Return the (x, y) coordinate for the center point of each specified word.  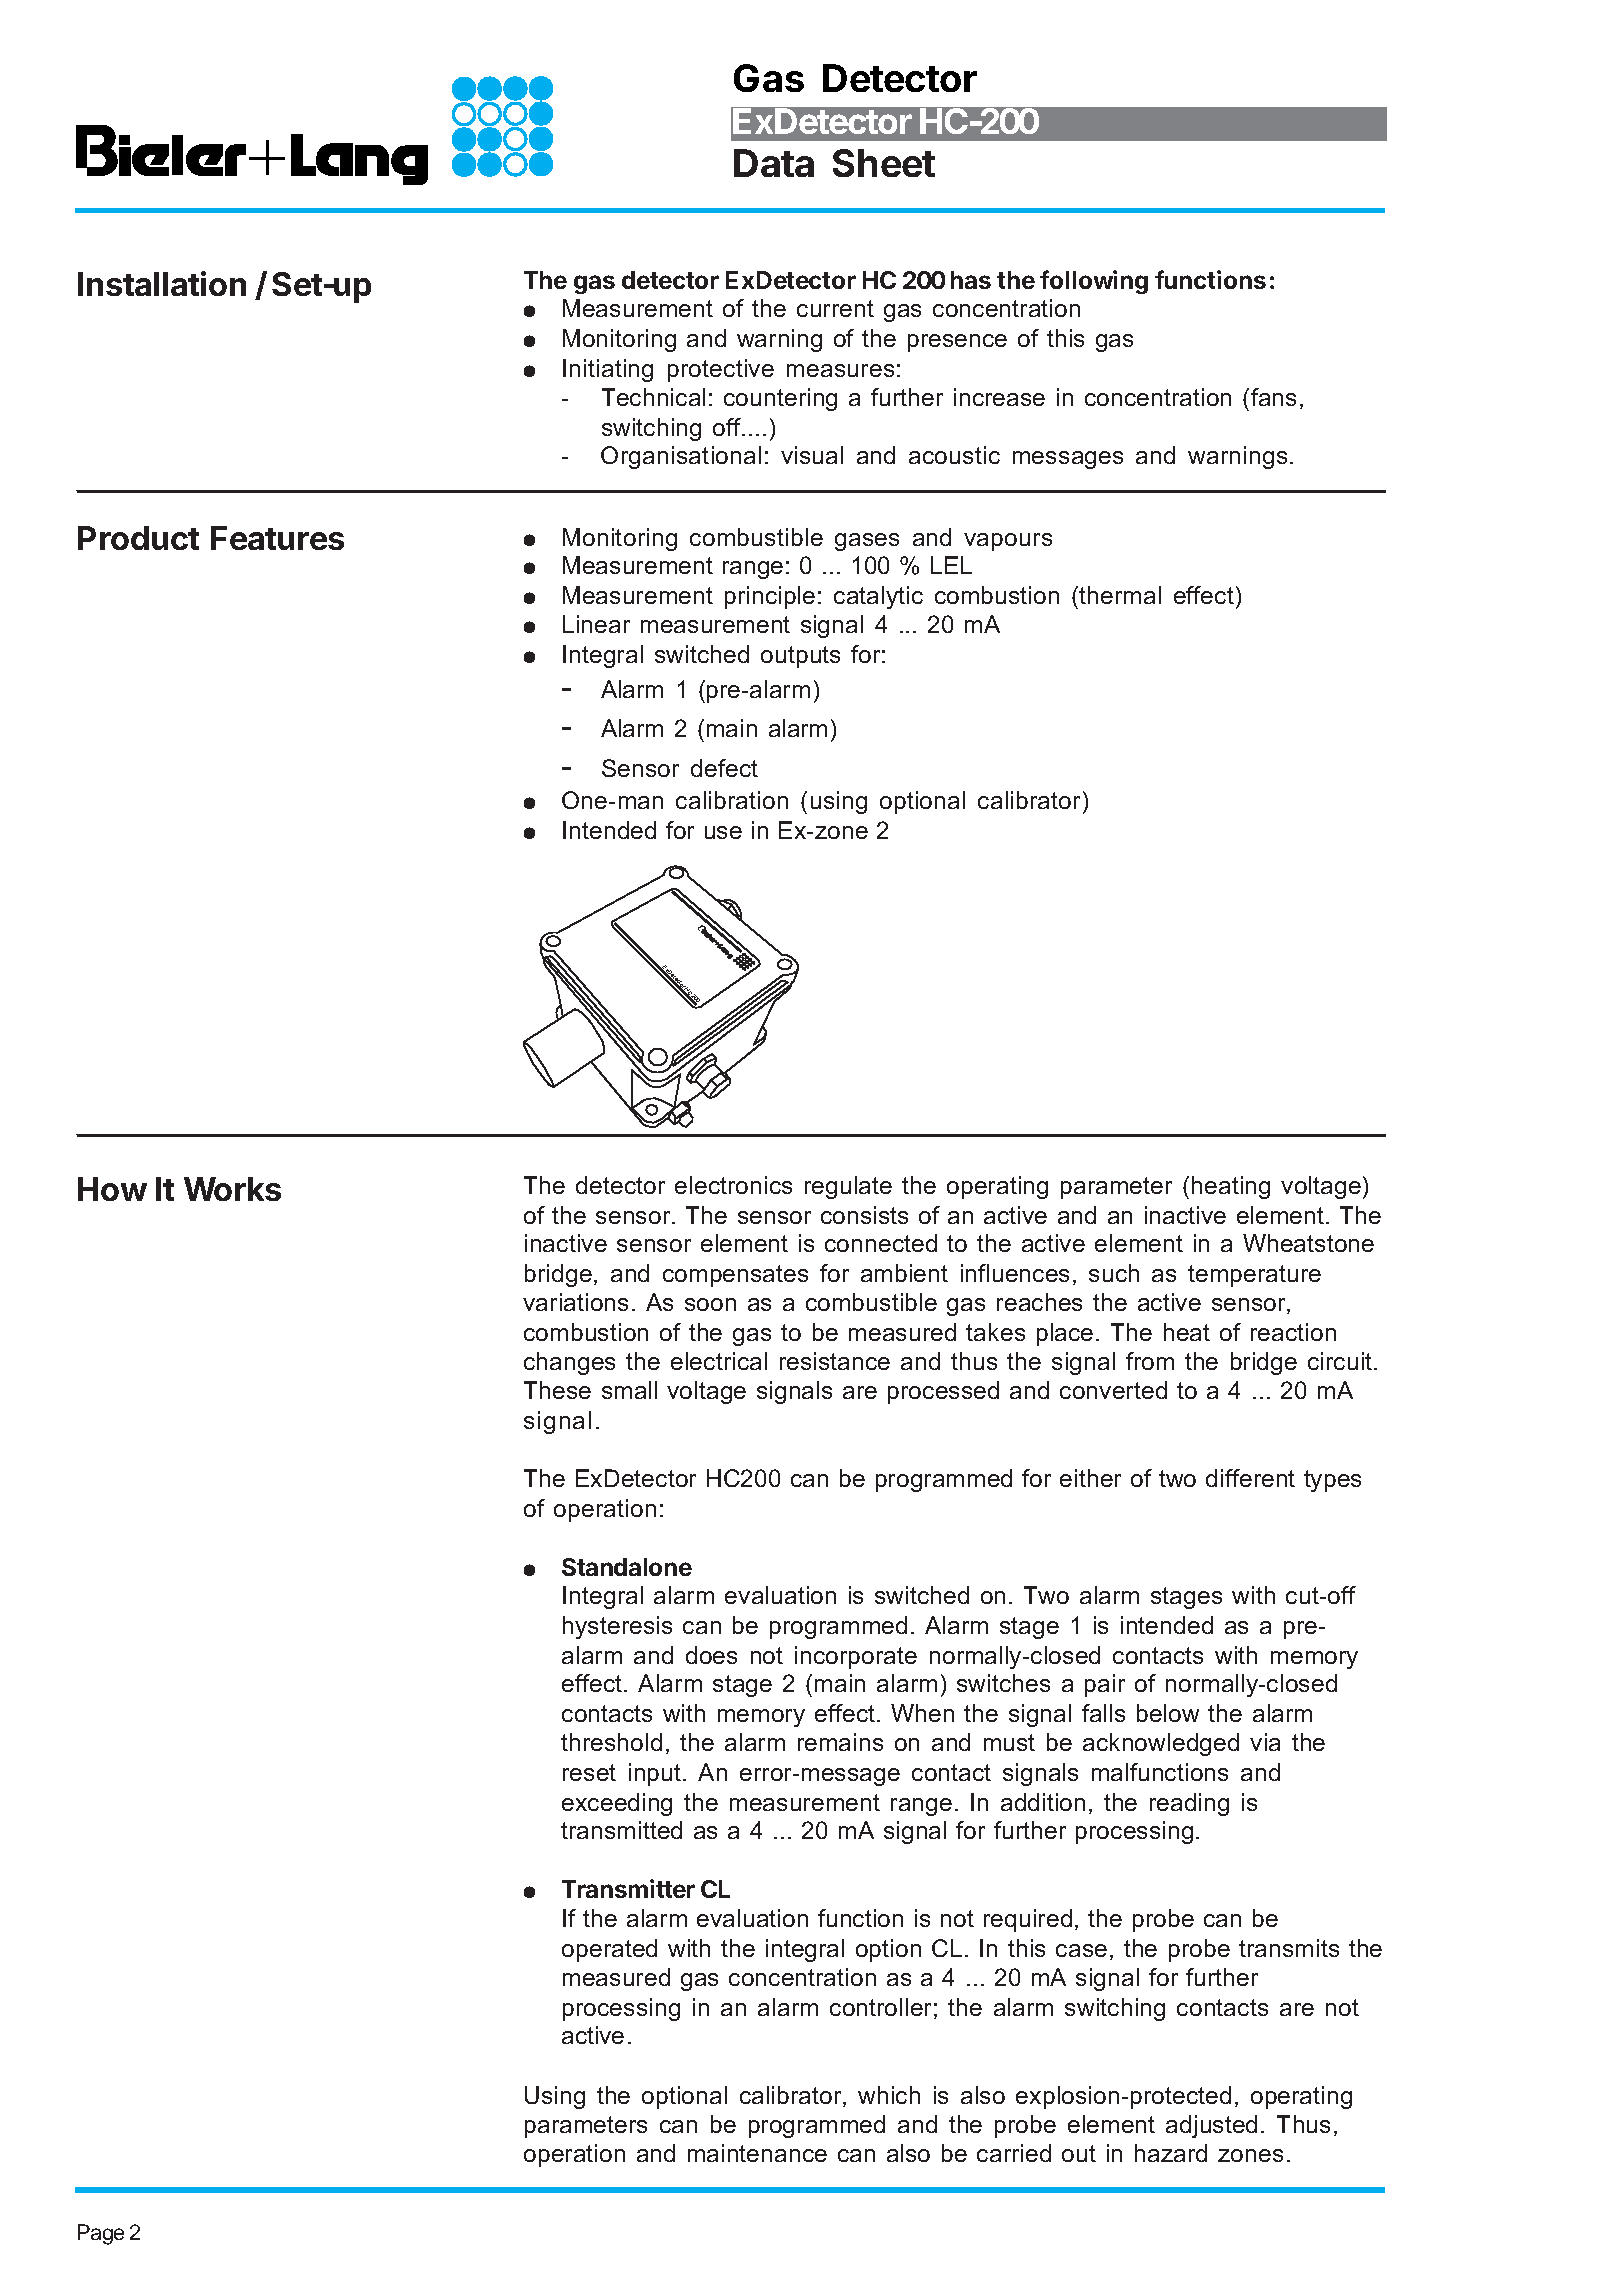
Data (774, 163)
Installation (162, 283)
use (723, 832)
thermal (1120, 595)
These (557, 1390)
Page (101, 2234)
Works (232, 1189)
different (1250, 1478)
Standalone (627, 1567)
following (1094, 282)
